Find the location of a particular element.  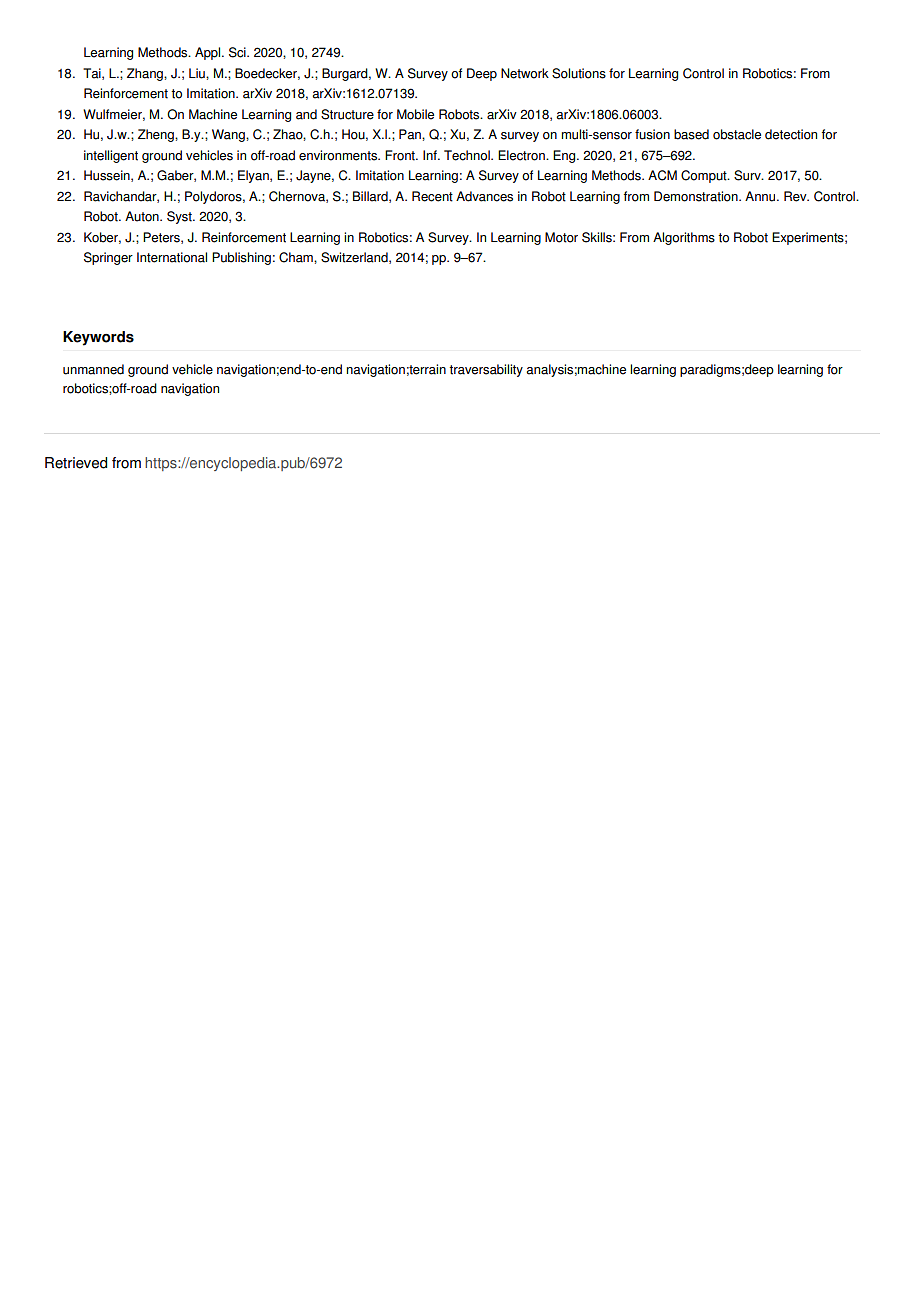

Technol is located at coordinates (468, 155).
